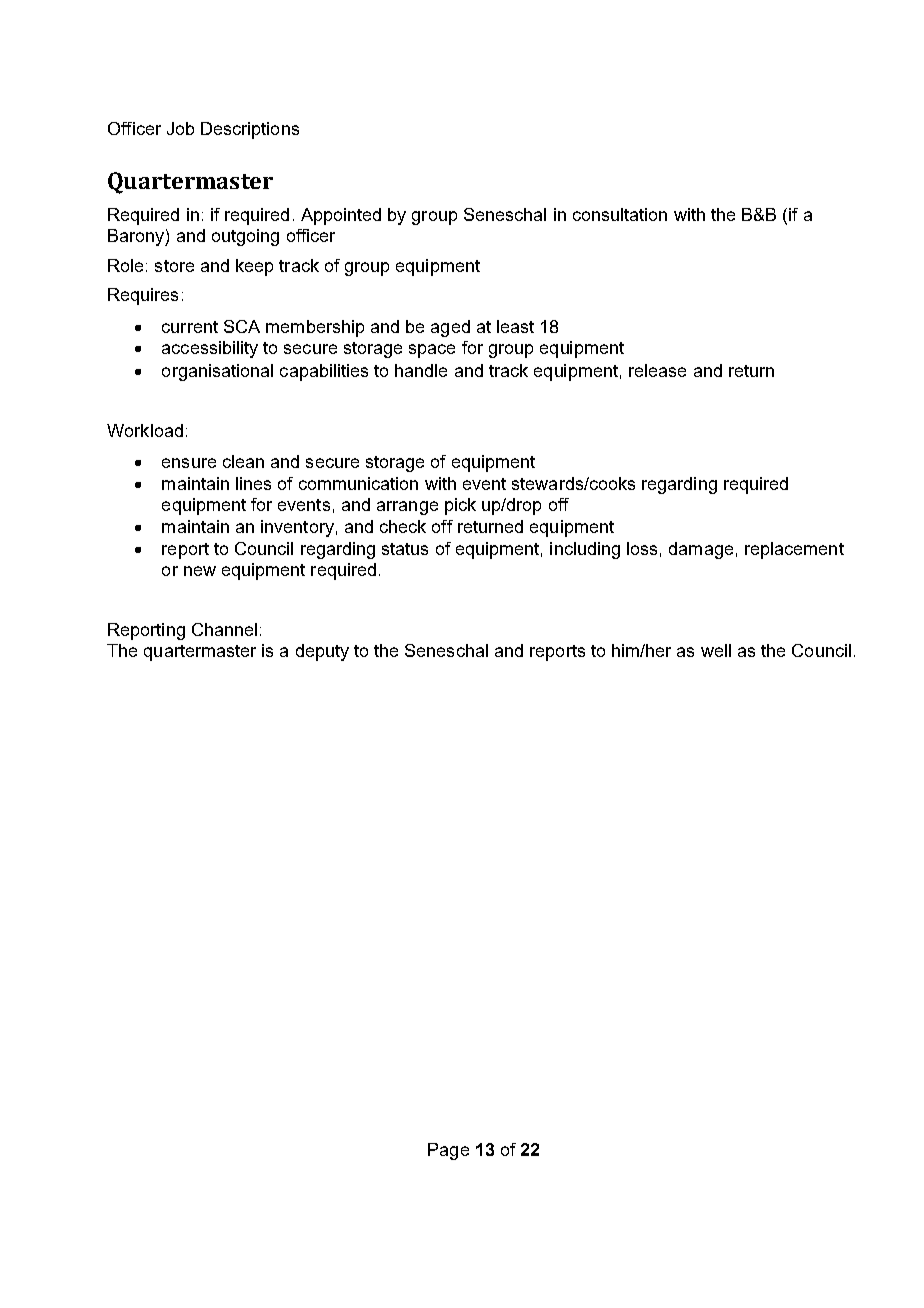 This screenshot has width=924, height=1308. What do you see at coordinates (794, 550) in the screenshot?
I see `replacement` at bounding box center [794, 550].
